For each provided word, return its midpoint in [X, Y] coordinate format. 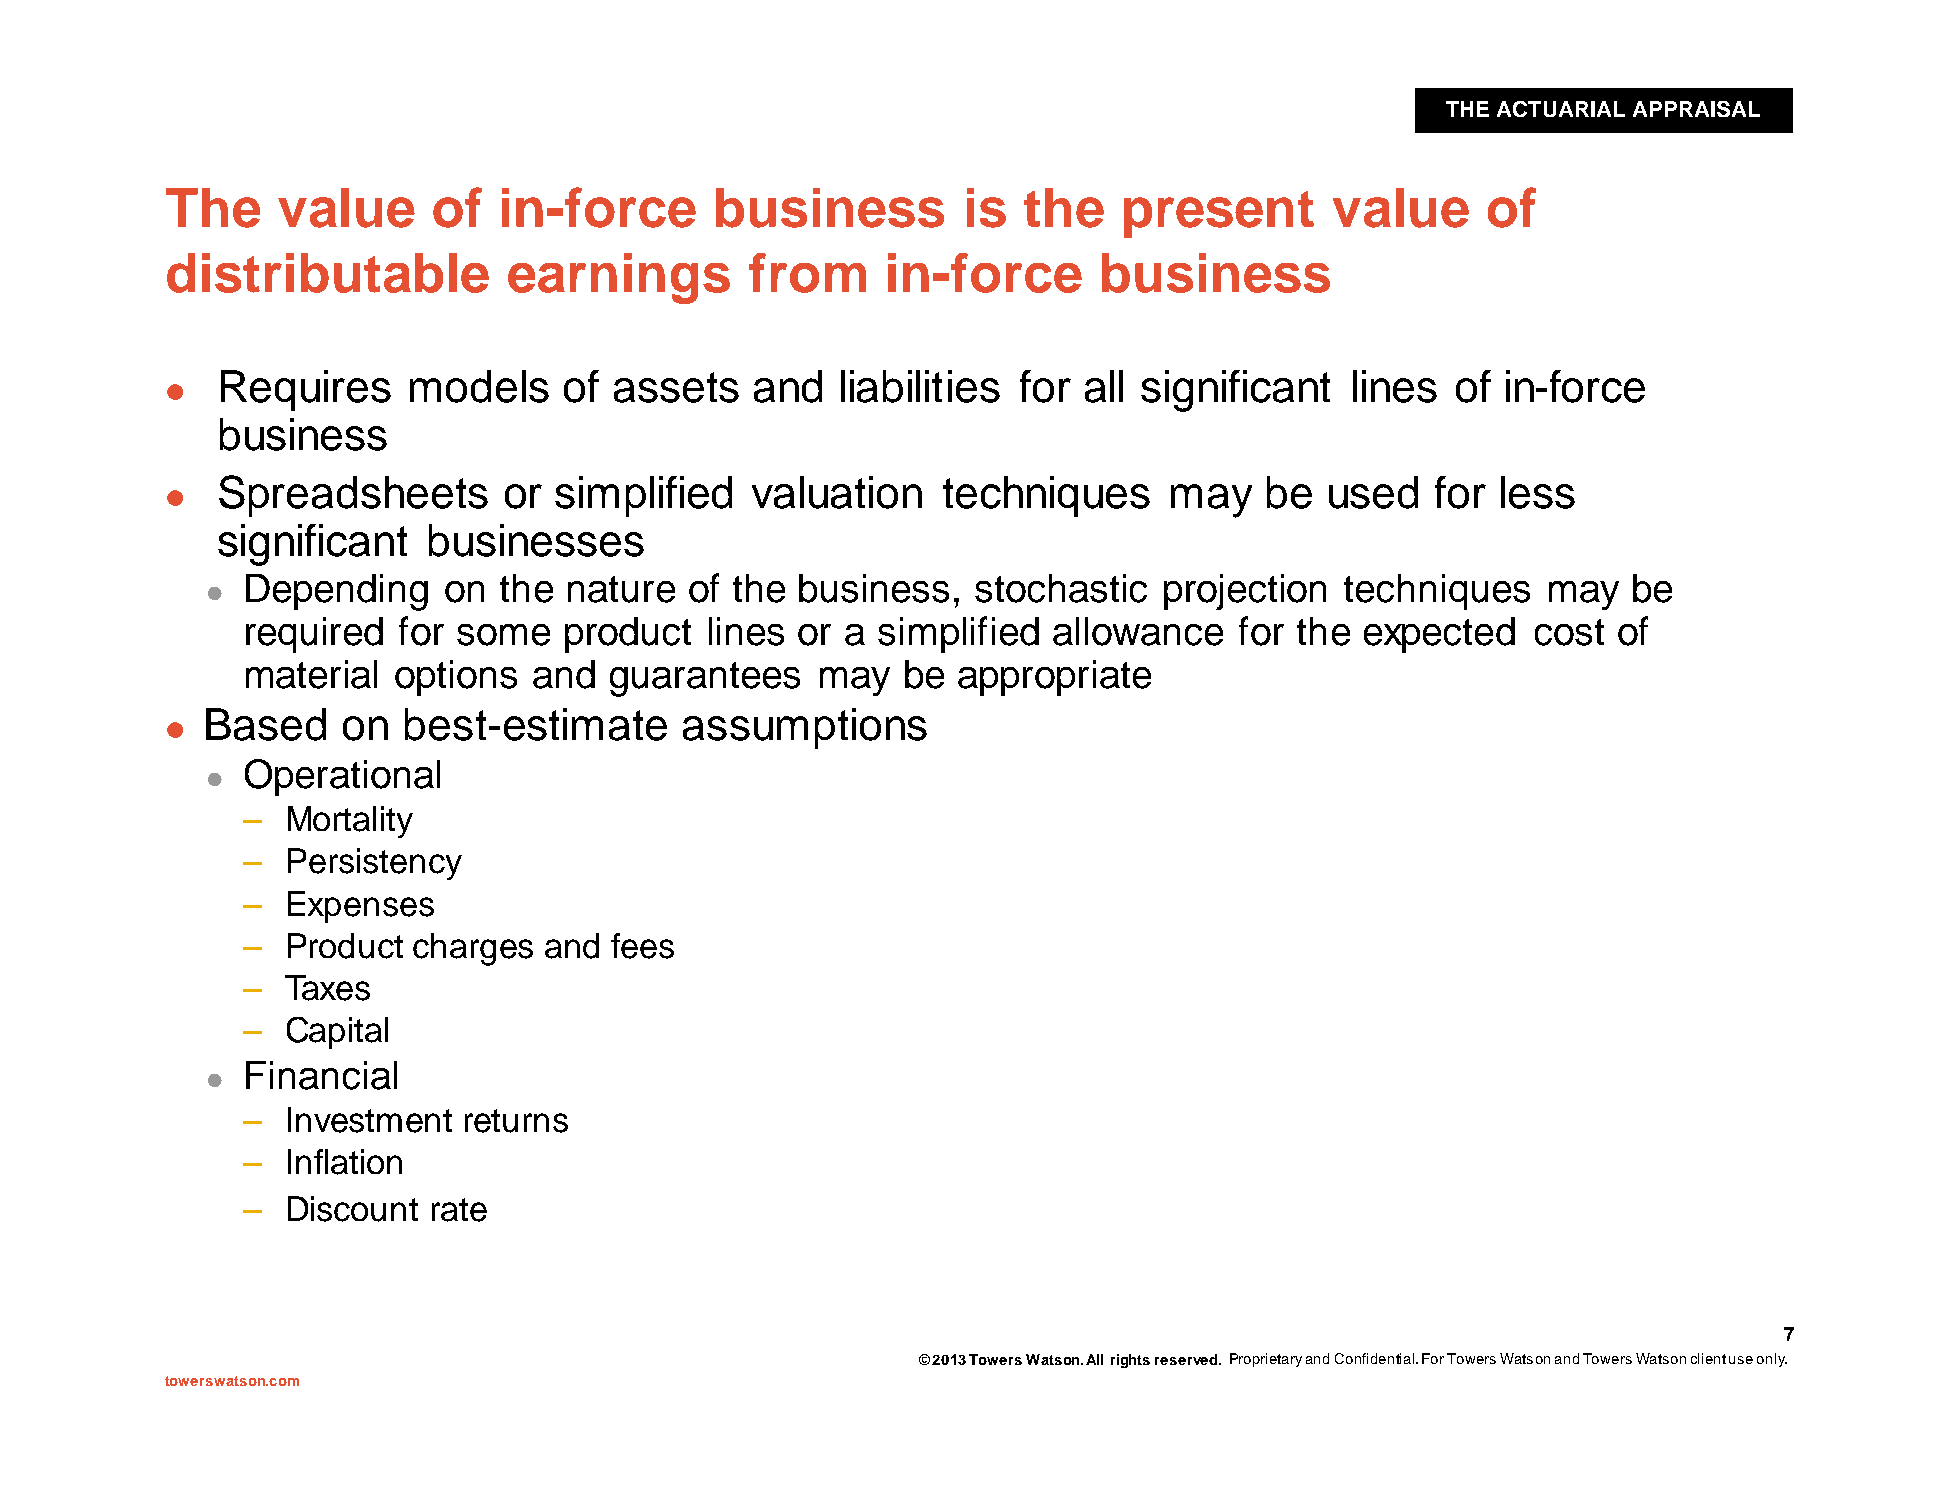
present [1219, 214]
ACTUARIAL [1561, 109]
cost [1569, 632]
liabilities [920, 386]
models [479, 386]
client [1708, 1358]
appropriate [1054, 678]
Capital [337, 1033]
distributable [328, 273]
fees [642, 946]
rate [459, 1210]
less [1538, 492]
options [456, 678]
